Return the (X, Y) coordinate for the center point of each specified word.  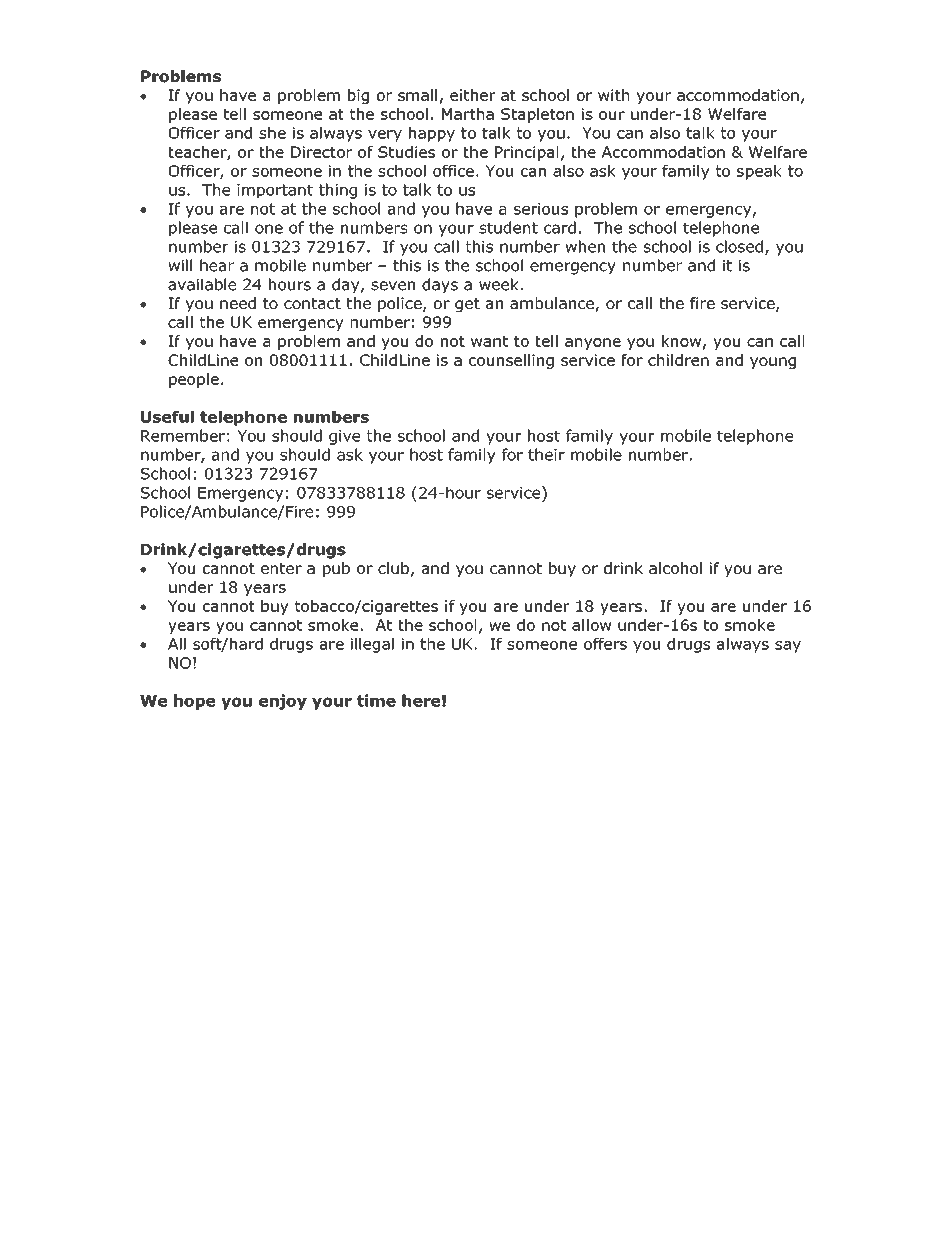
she (272, 133)
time (376, 700)
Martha (468, 114)
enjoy (283, 702)
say (788, 647)
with (613, 95)
